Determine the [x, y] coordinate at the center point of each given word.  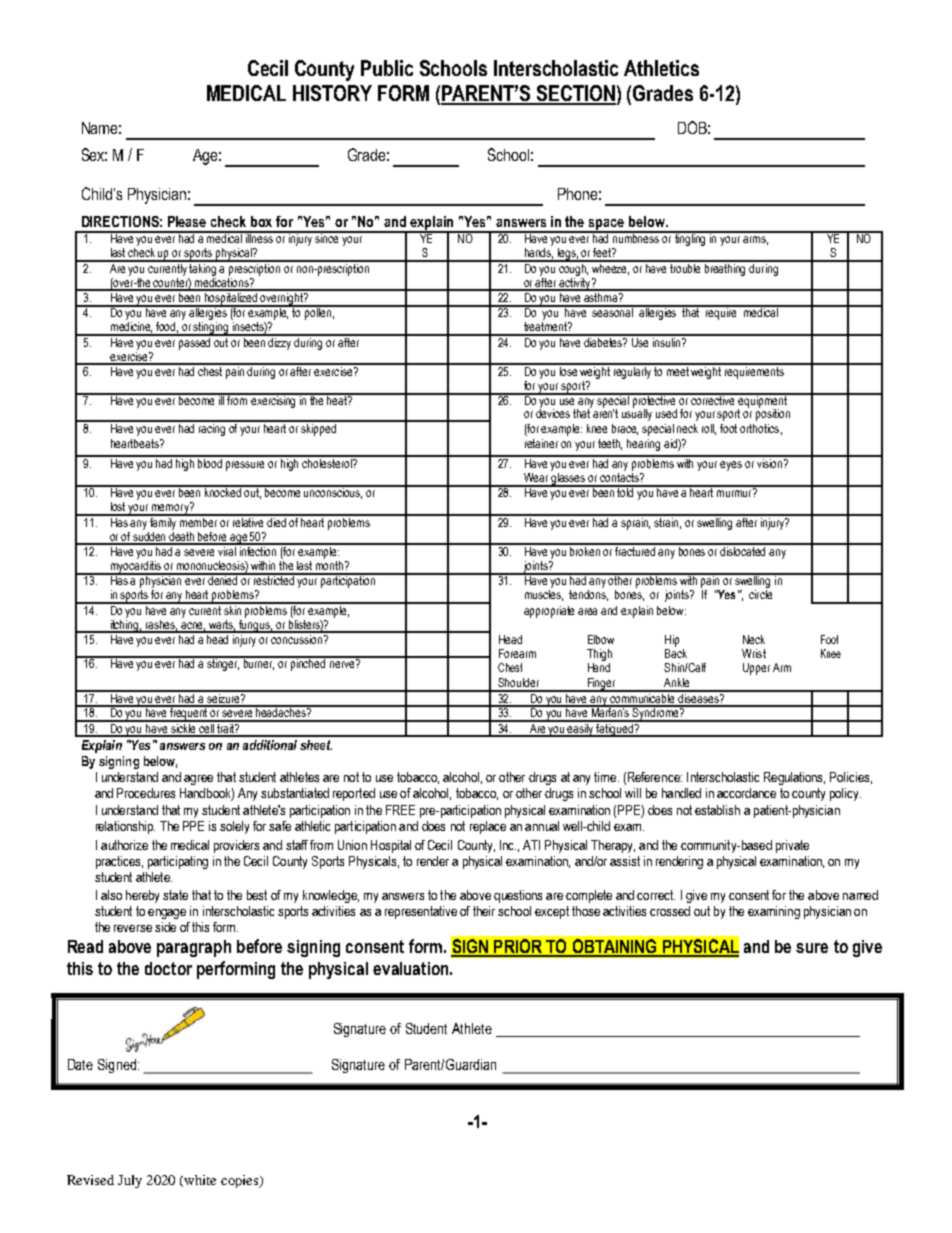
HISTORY [332, 93]
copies [240, 1181]
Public [387, 68]
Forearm [517, 653]
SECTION [575, 94]
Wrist [754, 653]
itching [125, 625]
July [130, 1181]
